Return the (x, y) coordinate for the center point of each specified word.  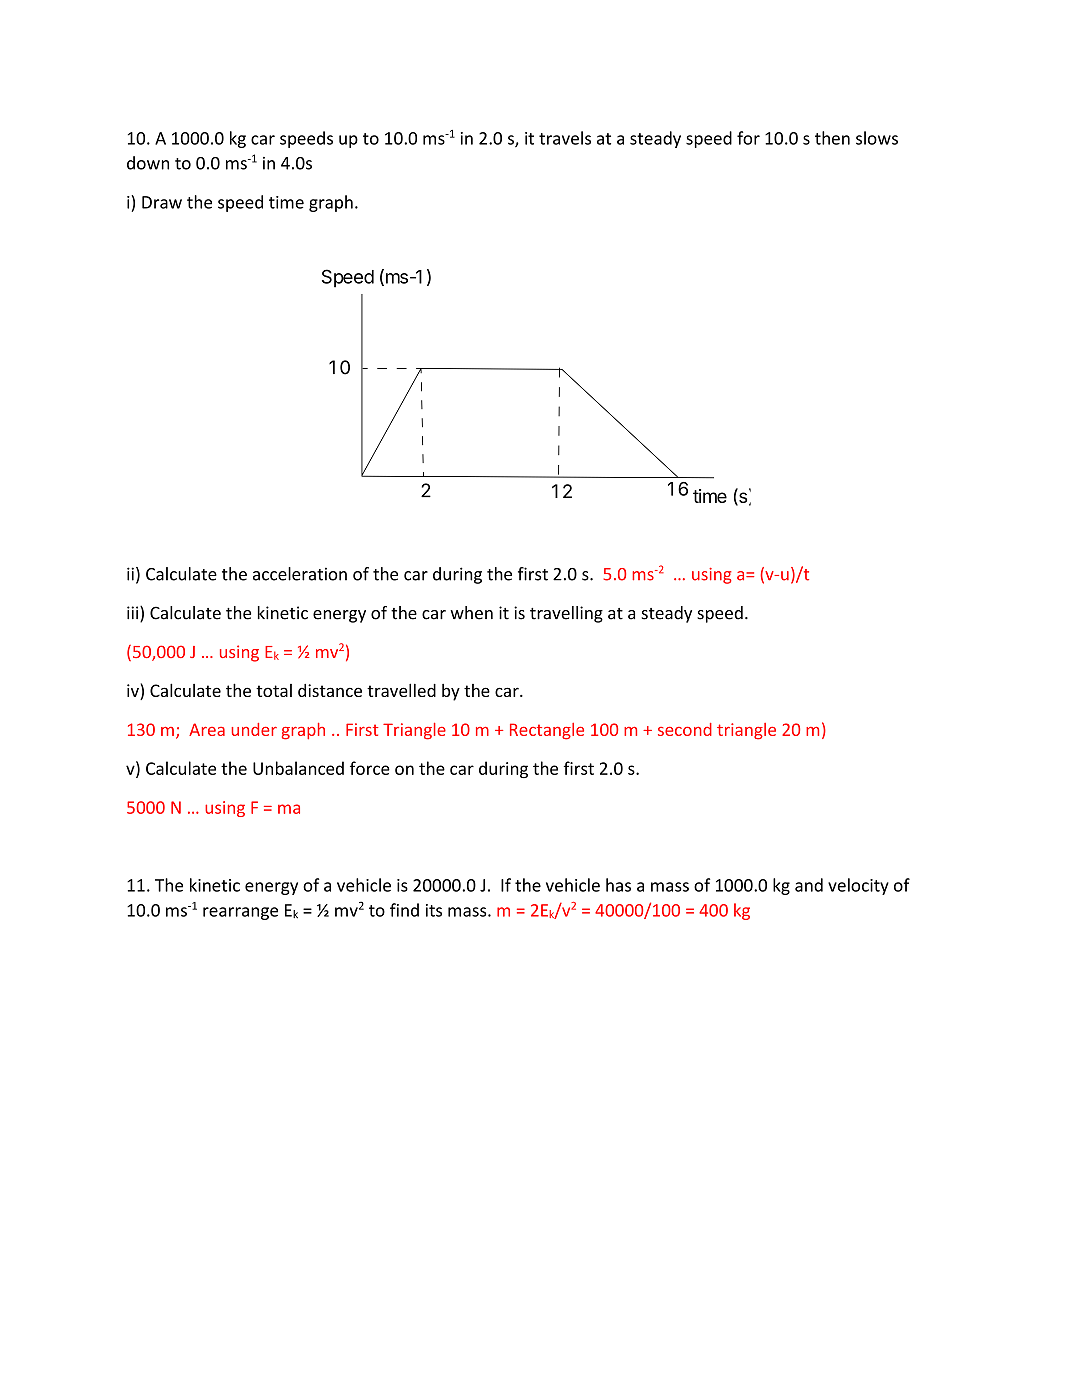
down (148, 163)
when (471, 613)
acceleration (300, 574)
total (274, 690)
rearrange (240, 913)
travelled (401, 690)
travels (565, 138)
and (809, 885)
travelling (566, 614)
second (685, 729)
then (832, 138)
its (434, 910)
